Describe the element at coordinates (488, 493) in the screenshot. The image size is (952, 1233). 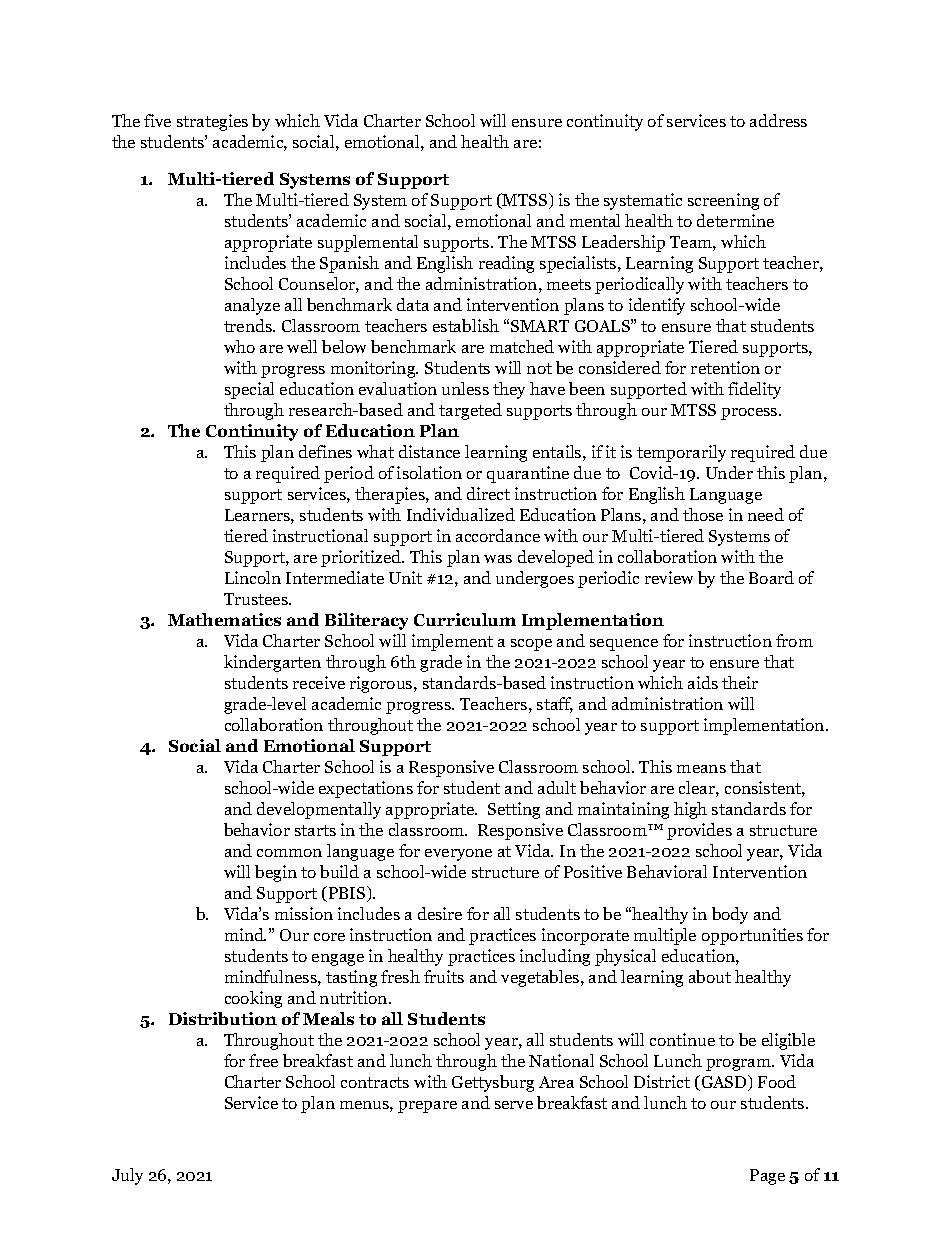
I see `direct` at that location.
